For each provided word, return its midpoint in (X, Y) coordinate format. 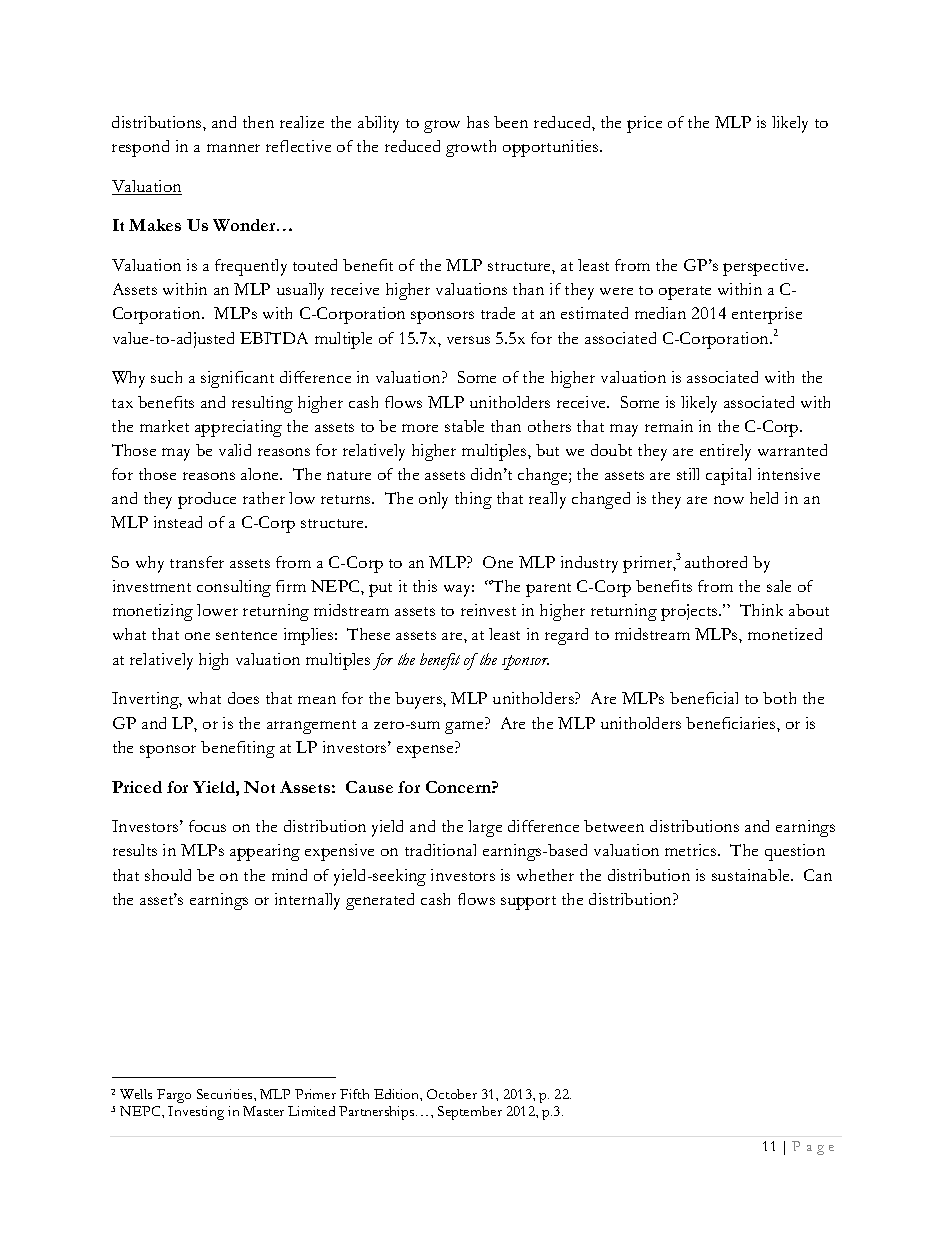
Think (761, 610)
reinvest (488, 610)
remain (669, 426)
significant (237, 379)
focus (207, 826)
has (478, 122)
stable (464, 426)
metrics (692, 850)
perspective (765, 267)
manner (233, 148)
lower (217, 610)
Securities (226, 1094)
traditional (440, 850)
